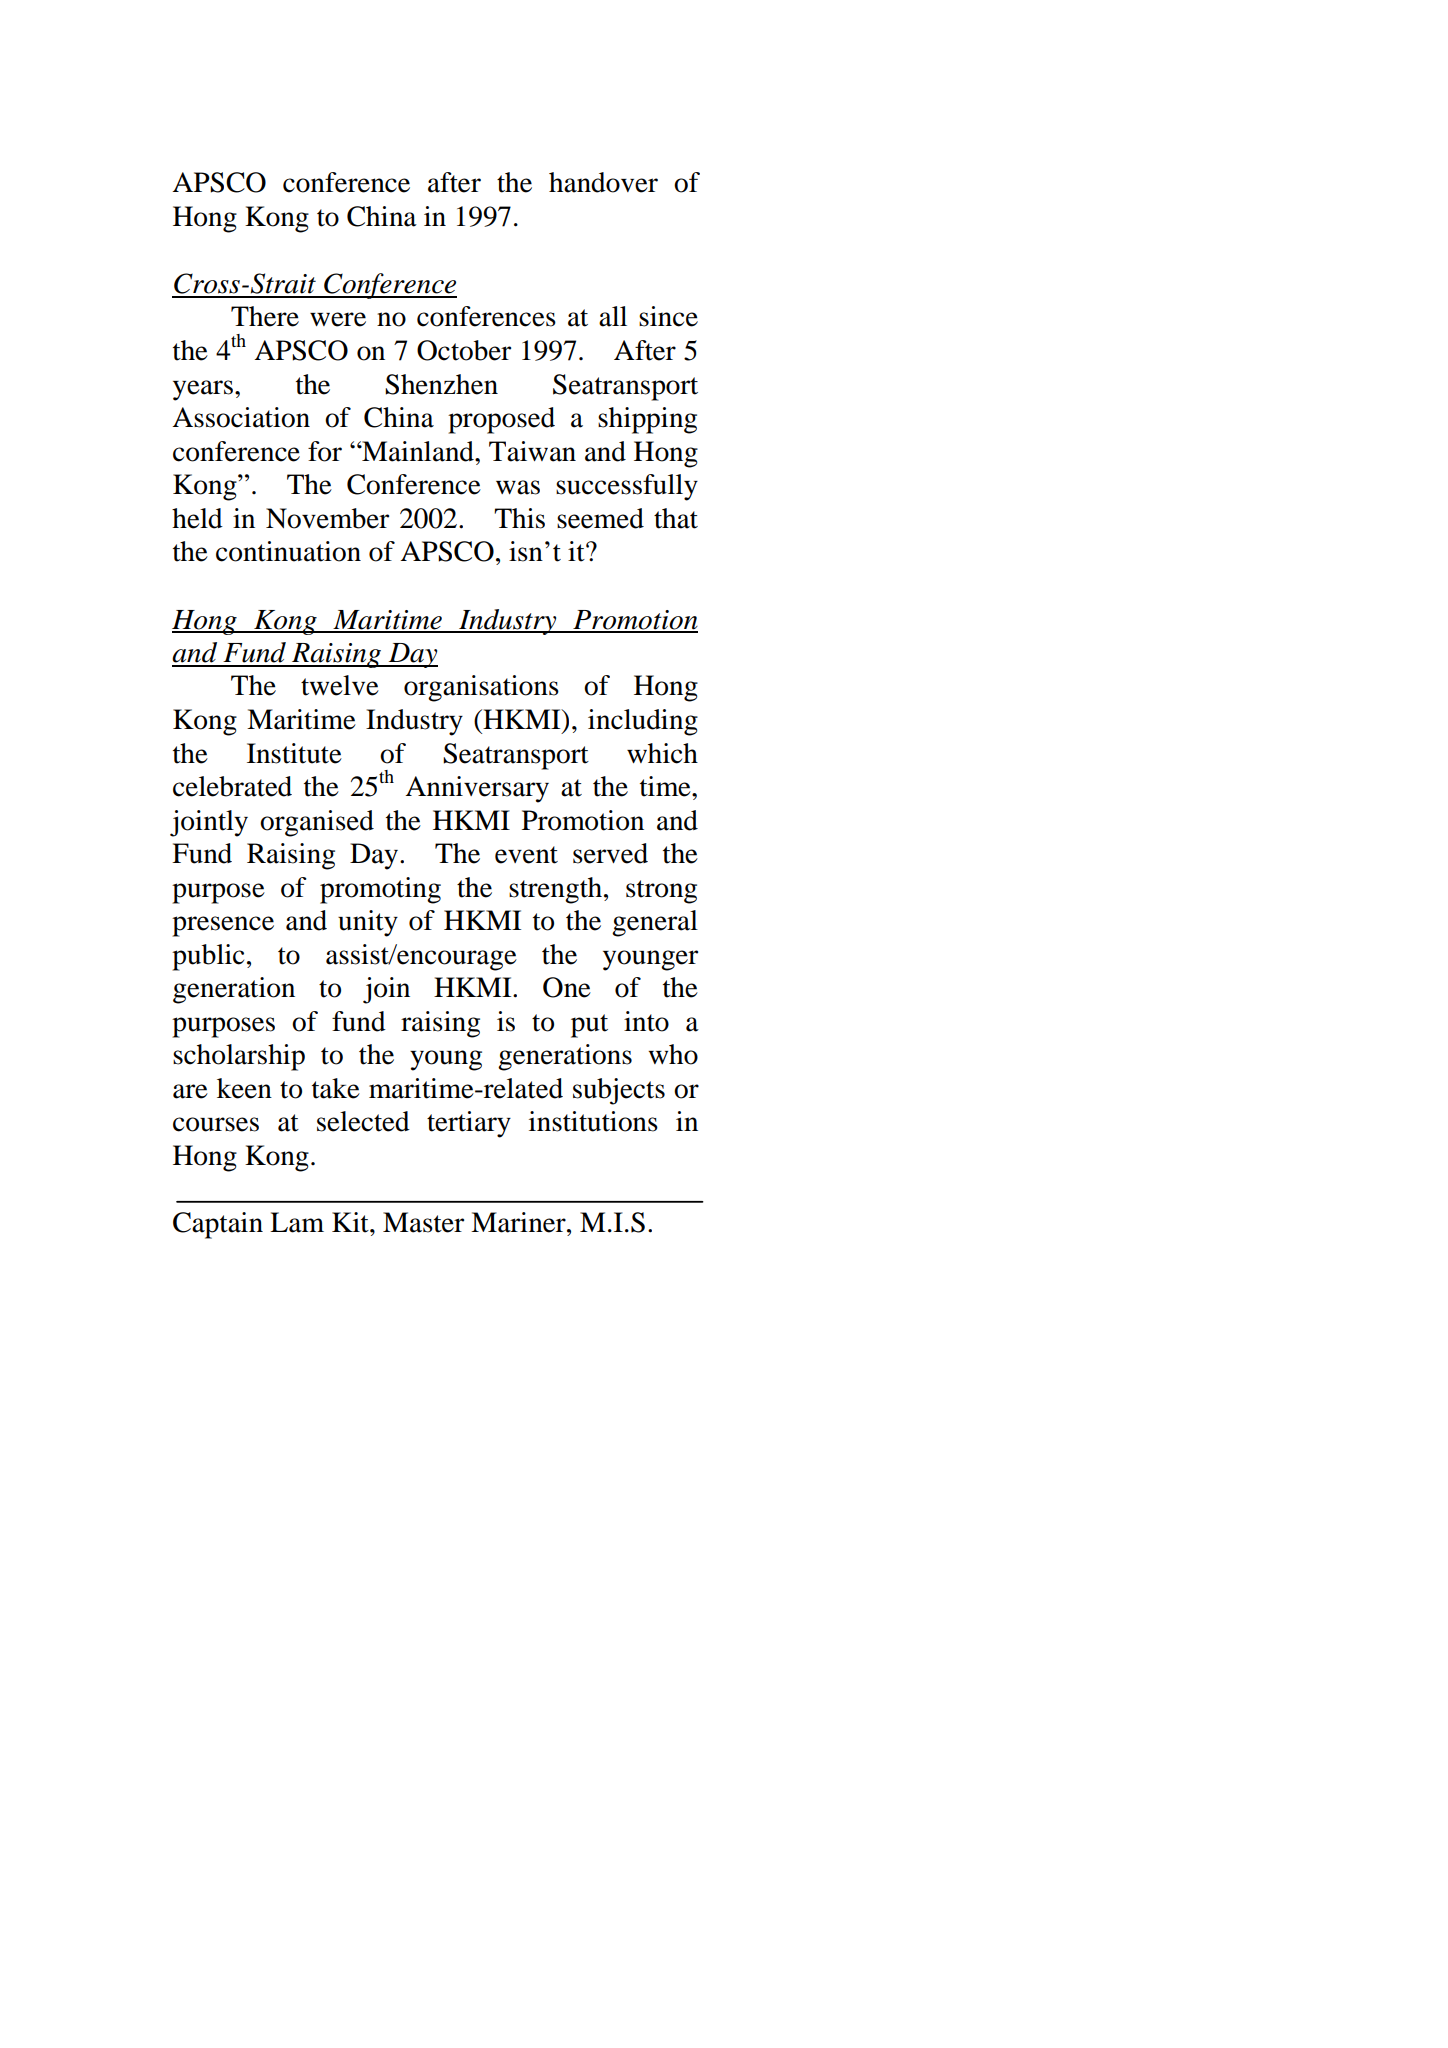 The height and width of the page is (2048, 1448). I want to click on served, so click(610, 853).
